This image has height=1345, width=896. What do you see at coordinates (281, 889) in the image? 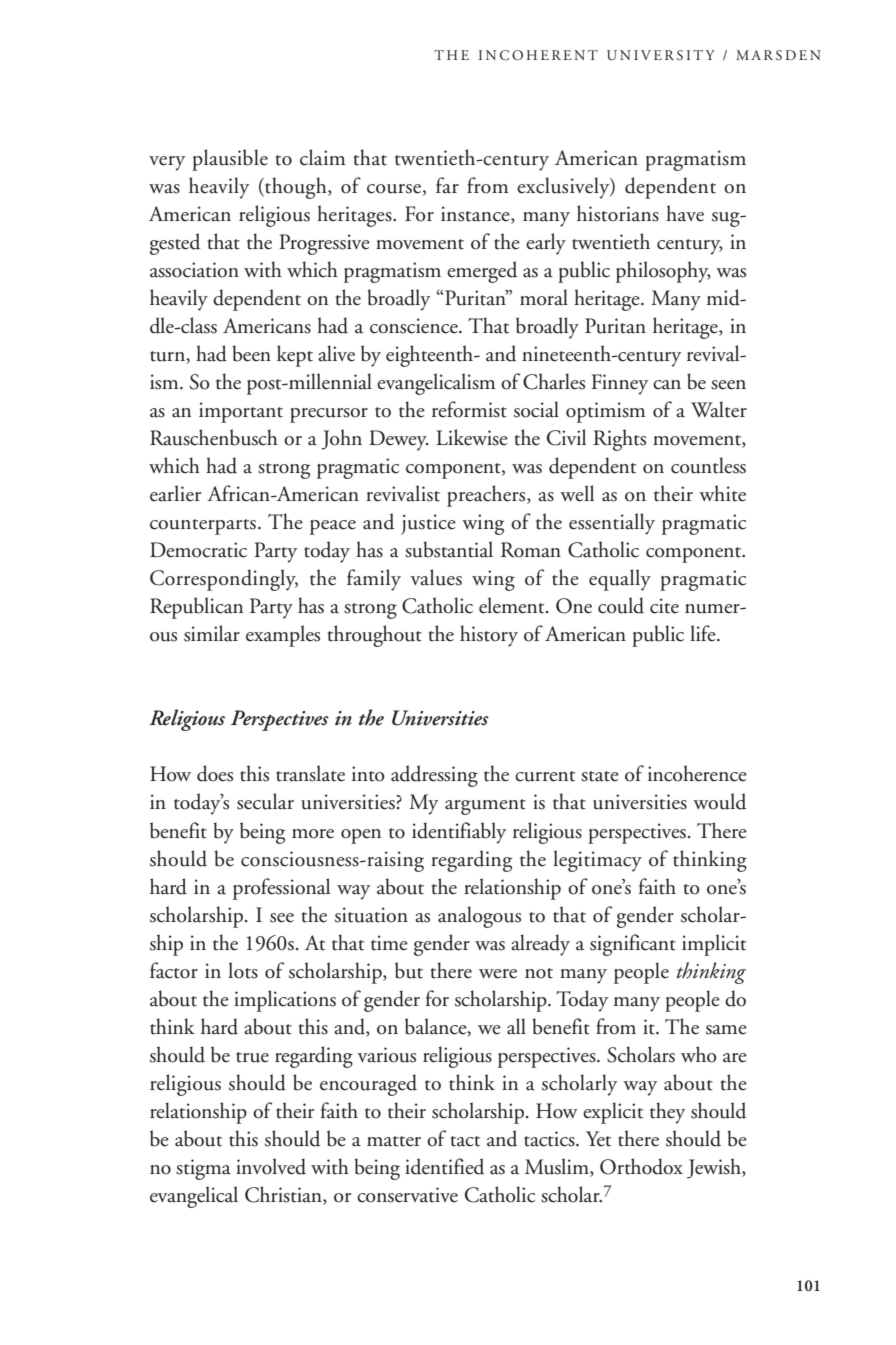
I see `professional` at bounding box center [281, 889].
